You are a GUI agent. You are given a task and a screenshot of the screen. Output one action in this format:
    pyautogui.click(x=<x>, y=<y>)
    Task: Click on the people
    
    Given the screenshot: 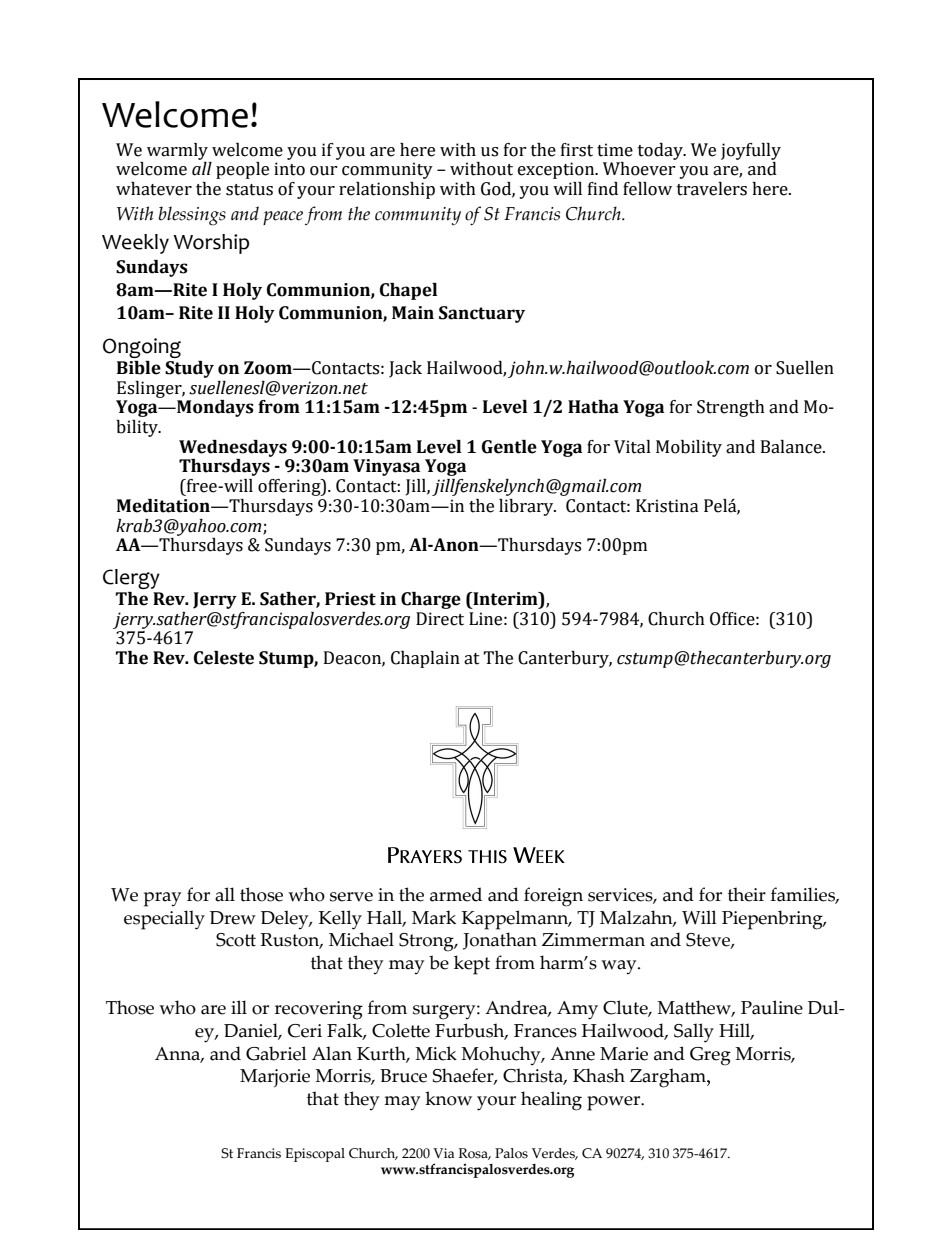 What is the action you would take?
    pyautogui.click(x=242, y=170)
